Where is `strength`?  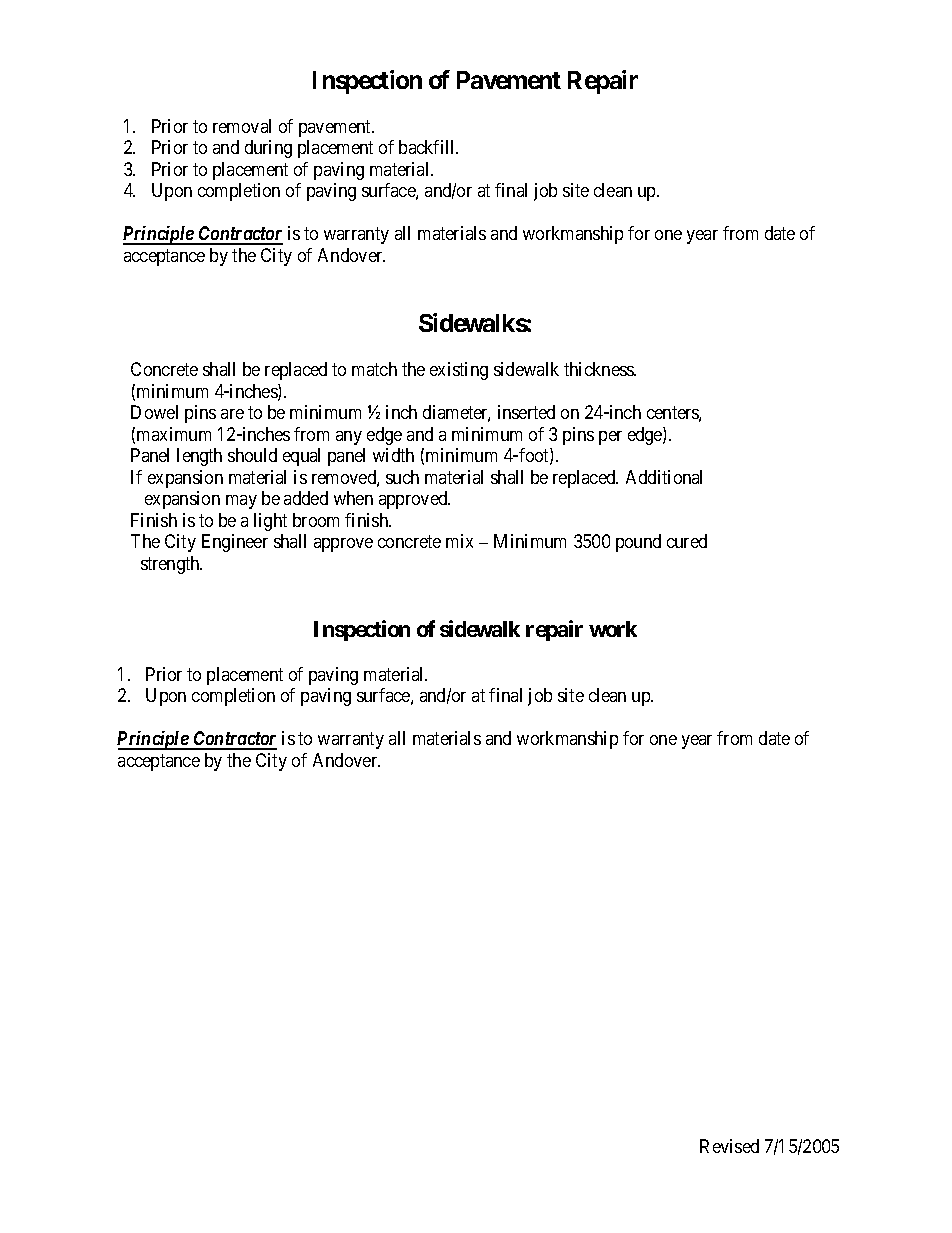
strength is located at coordinates (171, 565).
